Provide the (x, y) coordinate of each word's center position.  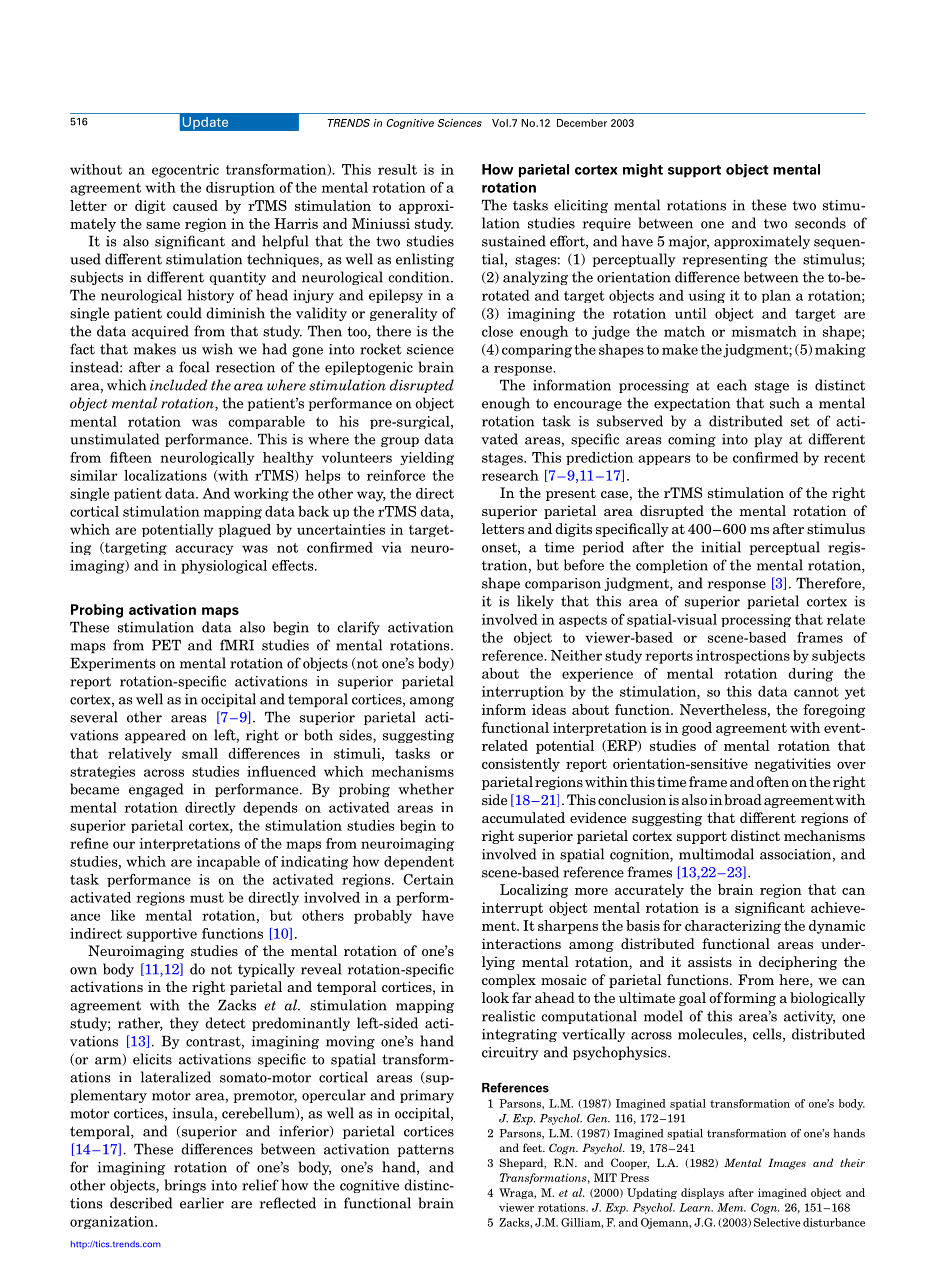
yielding (427, 458)
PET (166, 645)
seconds (820, 223)
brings (185, 1186)
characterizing (733, 927)
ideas (549, 709)
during (810, 675)
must (207, 898)
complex (509, 981)
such (785, 403)
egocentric (185, 171)
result (397, 169)
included (178, 385)
